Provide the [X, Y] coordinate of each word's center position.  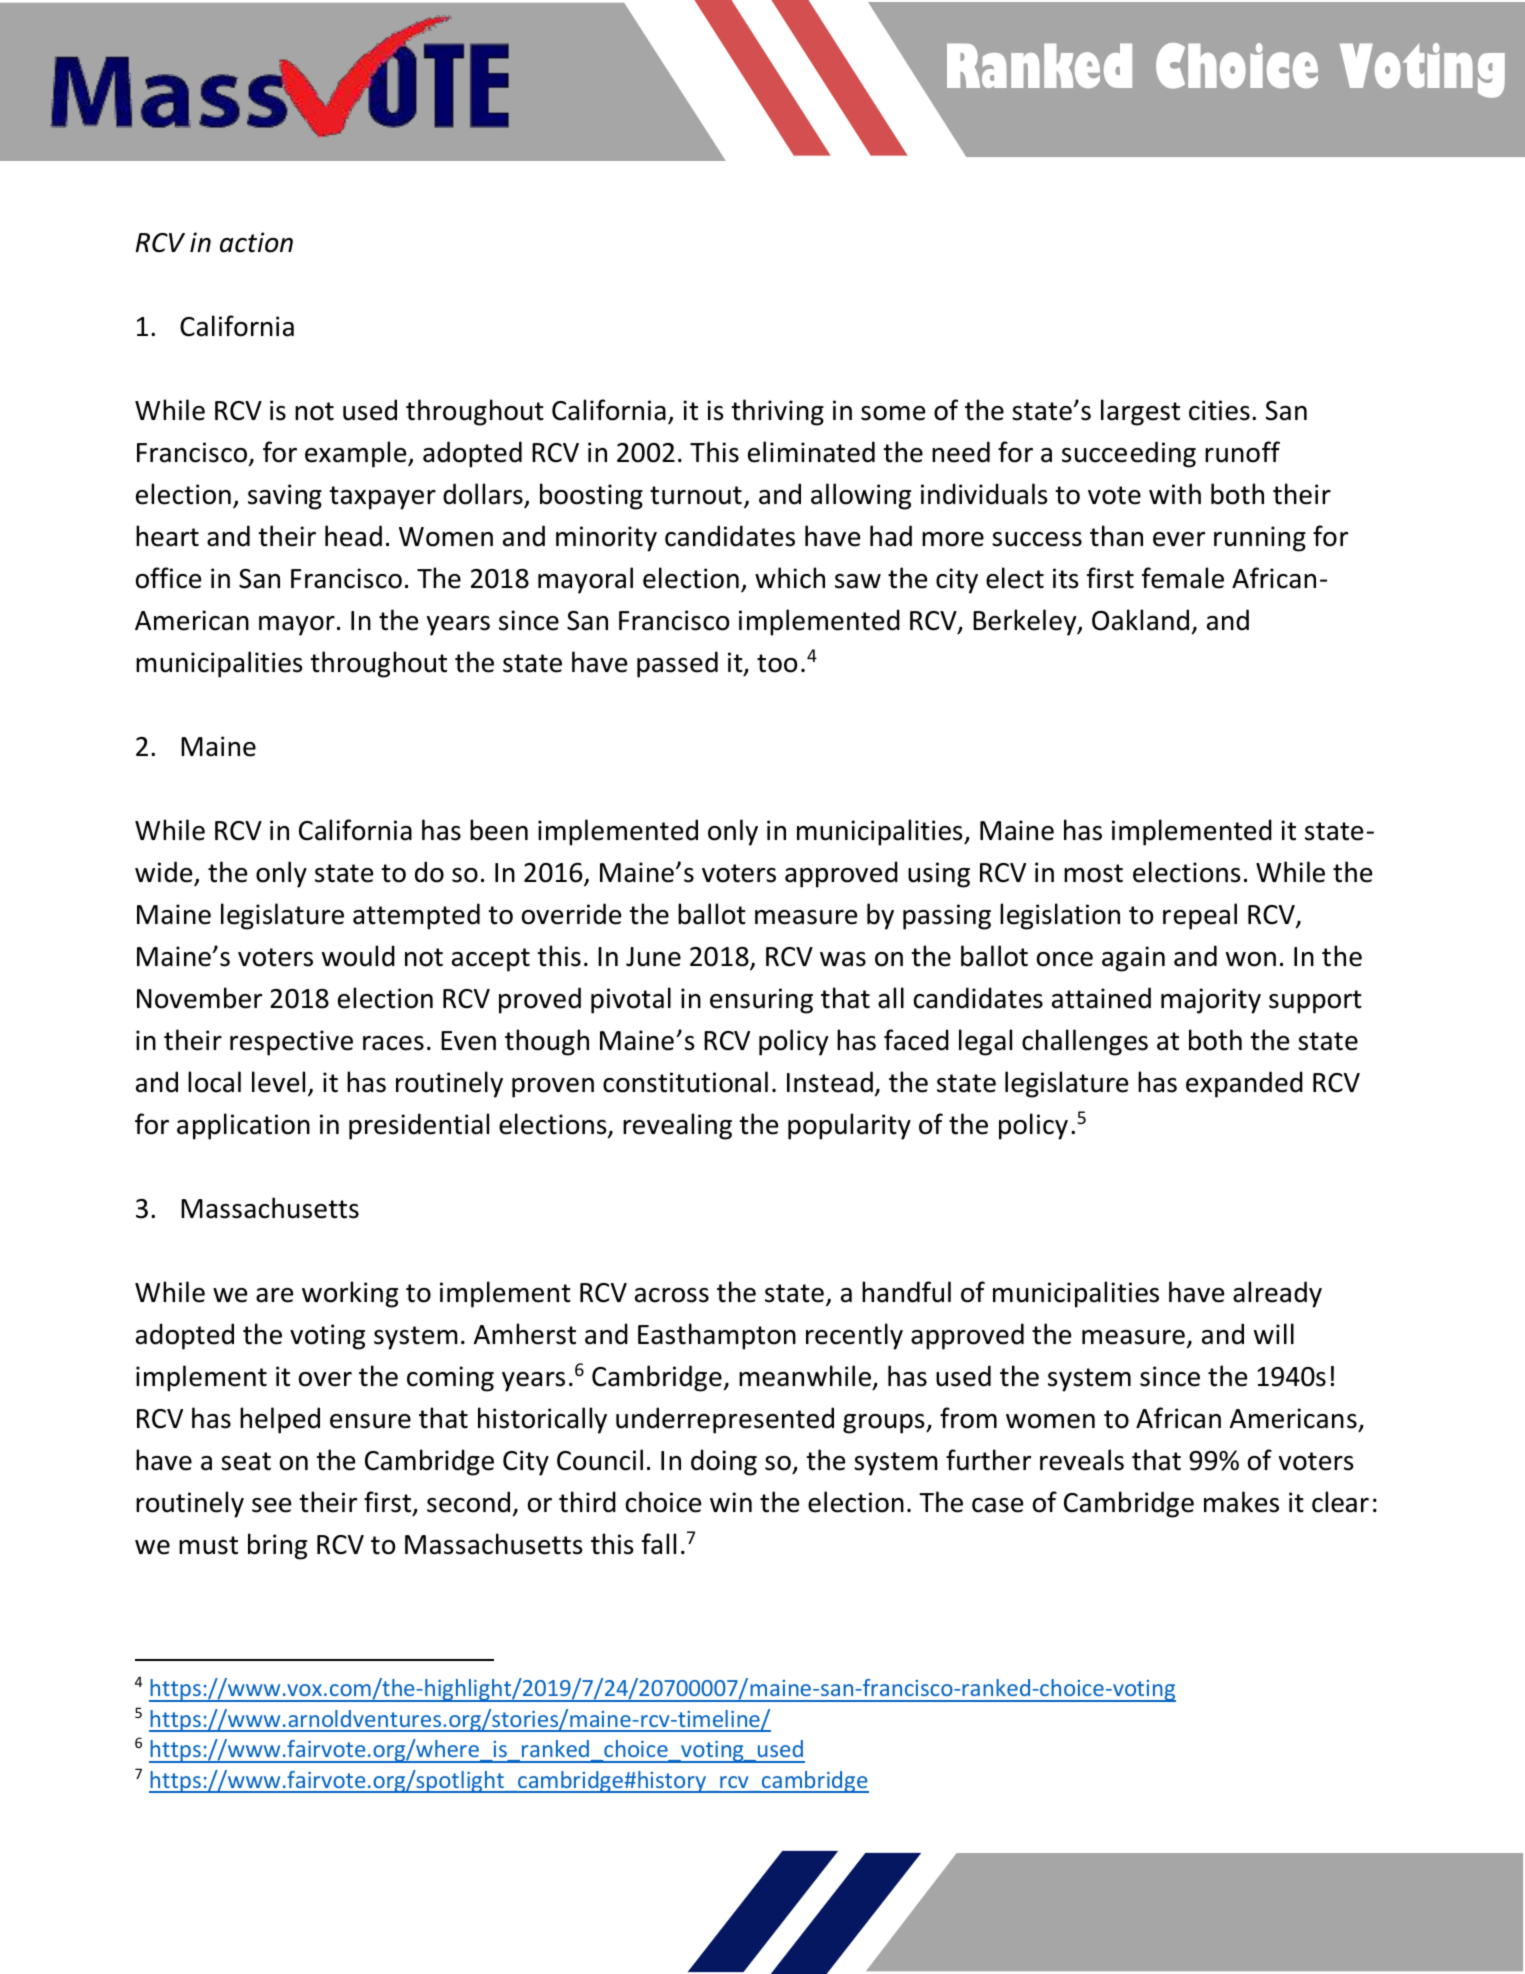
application [243, 1126]
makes [1241, 1502]
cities [1219, 410]
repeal [1200, 916]
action [256, 242]
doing [724, 1462]
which [790, 578]
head [353, 536]
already [1277, 1294]
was [843, 959]
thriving [777, 412]
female [1183, 578]
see [271, 1505]
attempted [416, 916]
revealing [677, 1126]
